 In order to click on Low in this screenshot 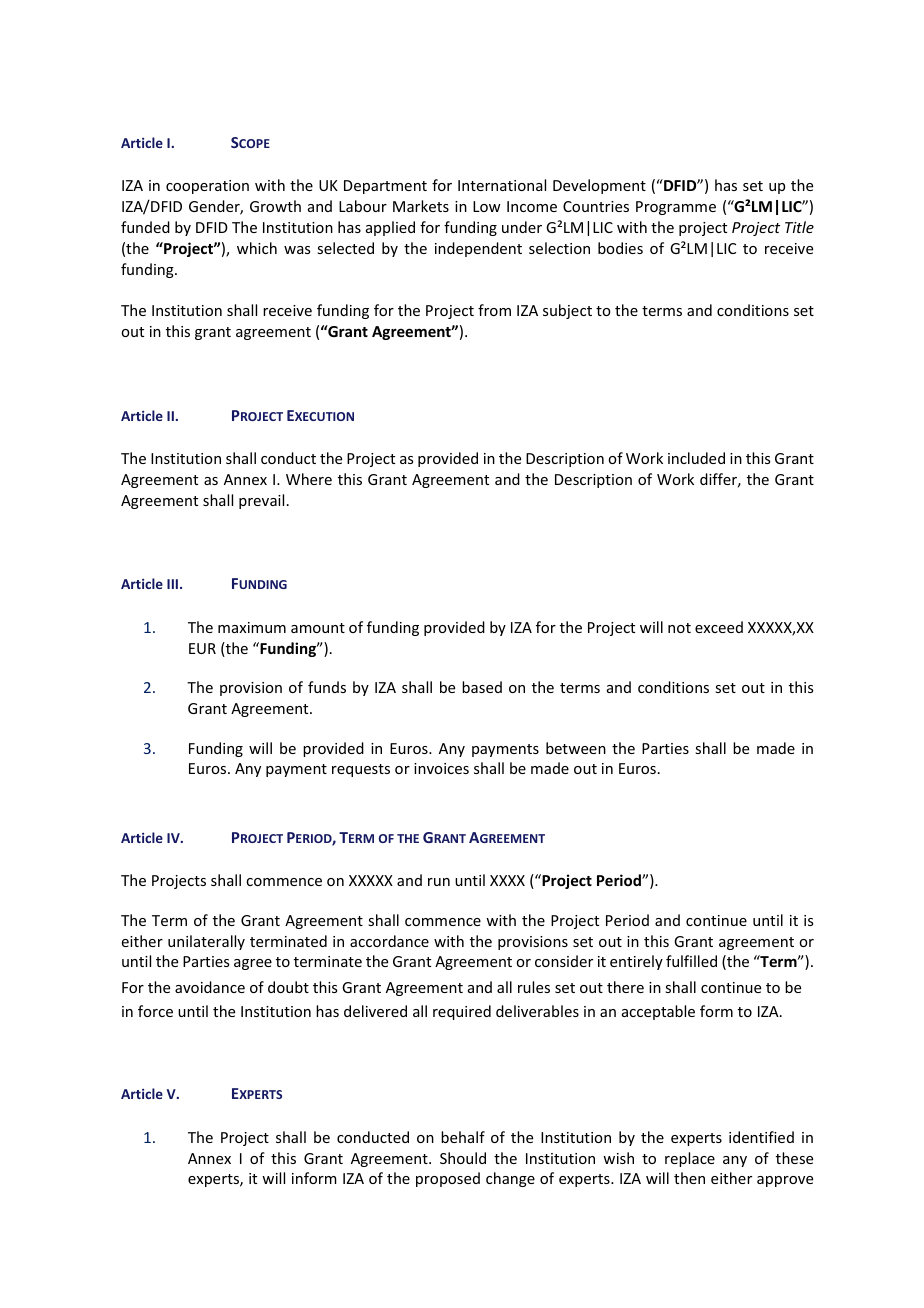, I will do `click(487, 206)`.
